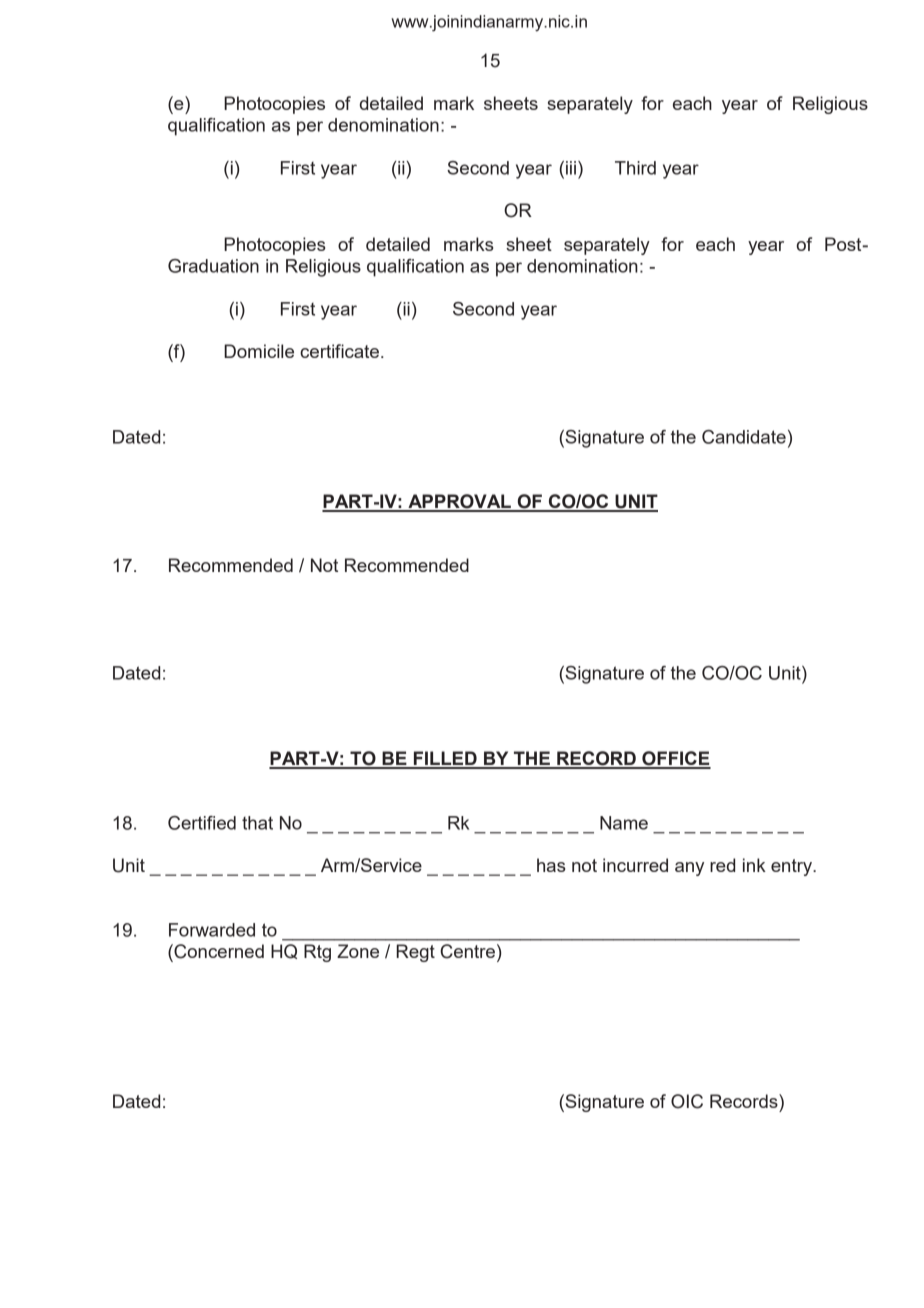 The height and width of the screenshot is (1308, 924). I want to click on Domicile, so click(259, 351).
